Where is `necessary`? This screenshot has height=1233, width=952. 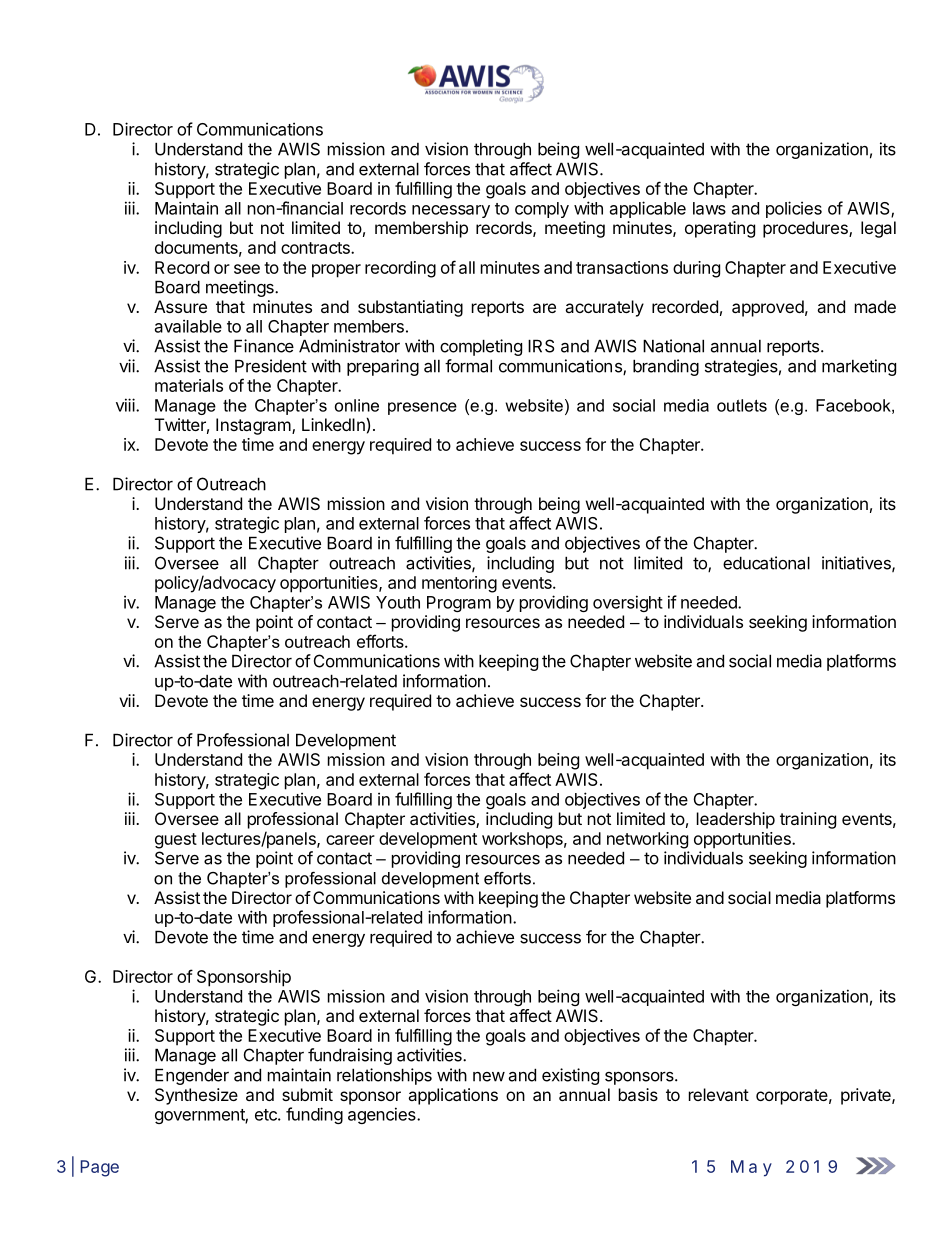 necessary is located at coordinates (451, 211).
